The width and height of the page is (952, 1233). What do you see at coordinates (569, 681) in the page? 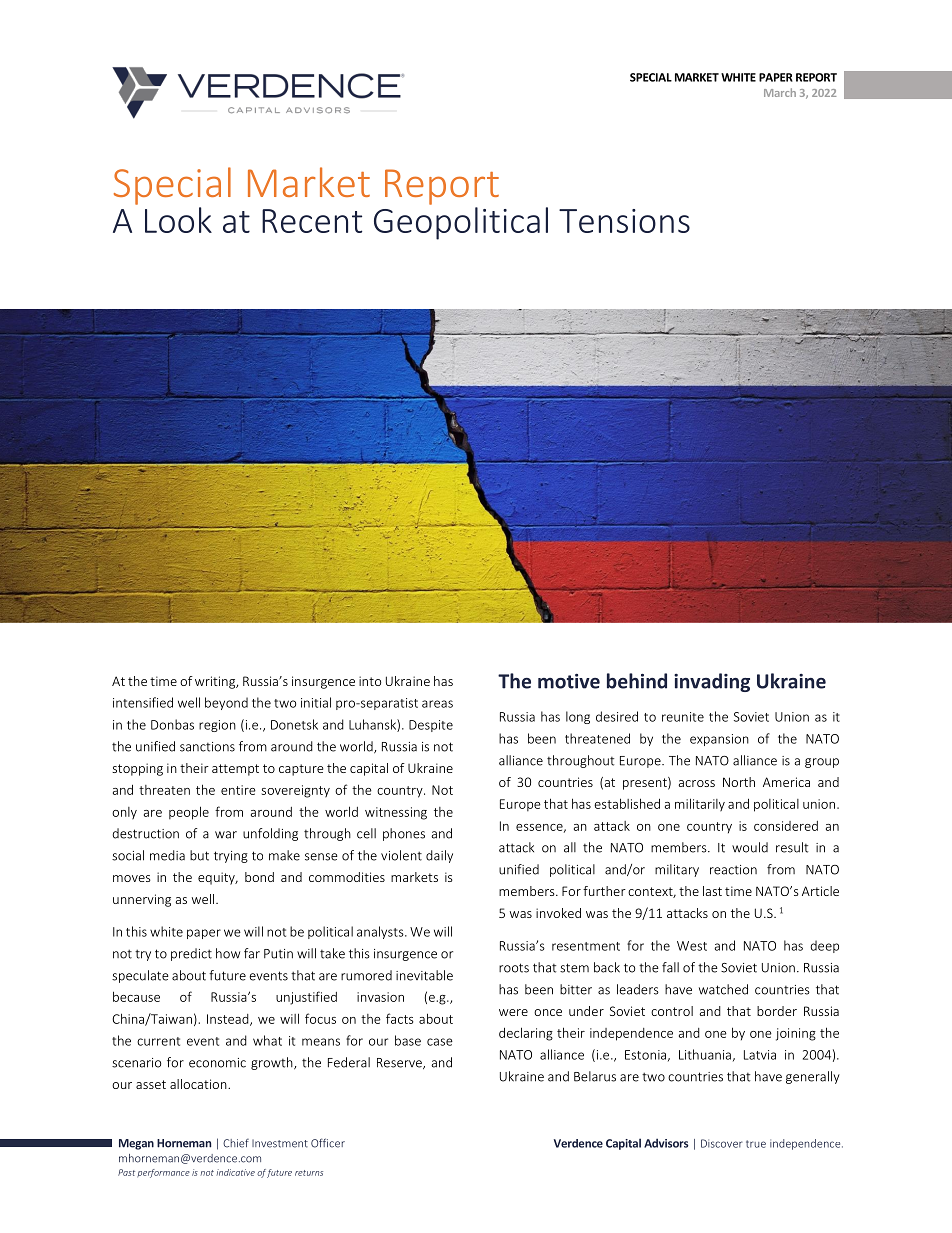
I see `motive` at bounding box center [569, 681].
